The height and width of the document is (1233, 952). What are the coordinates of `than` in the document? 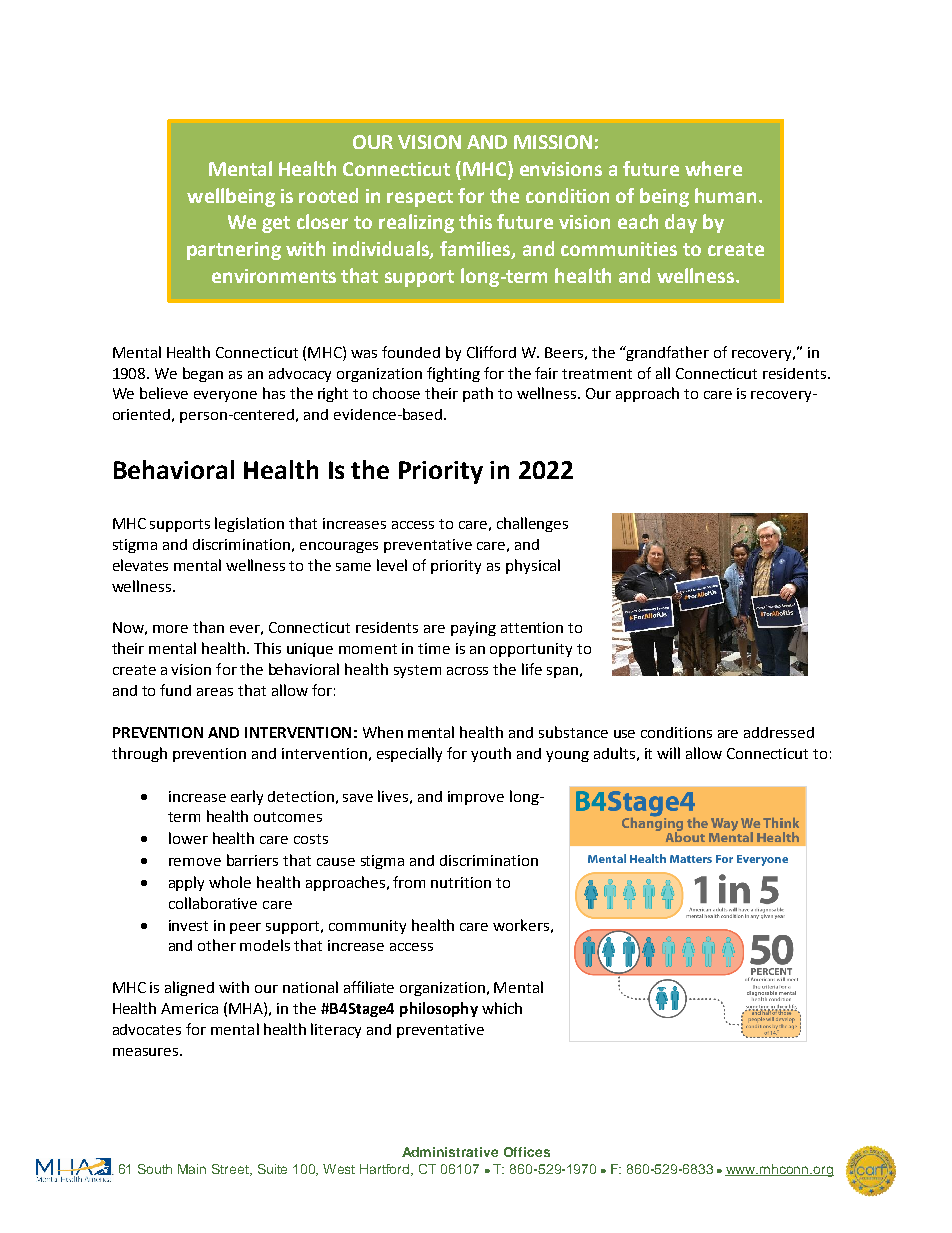 It's located at (208, 627).
